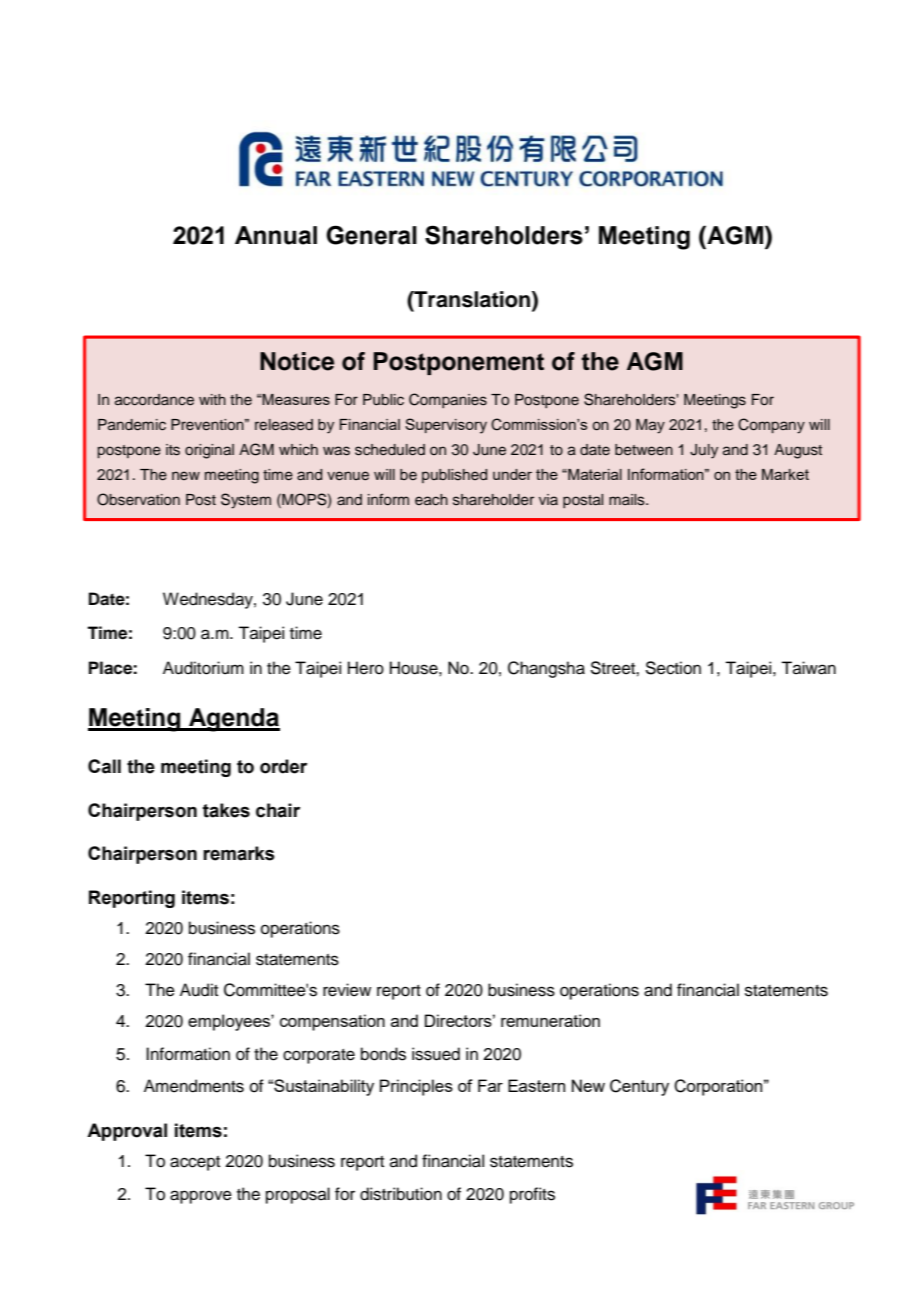 The image size is (924, 1308). What do you see at coordinates (138, 499) in the screenshot?
I see `Observation` at bounding box center [138, 499].
